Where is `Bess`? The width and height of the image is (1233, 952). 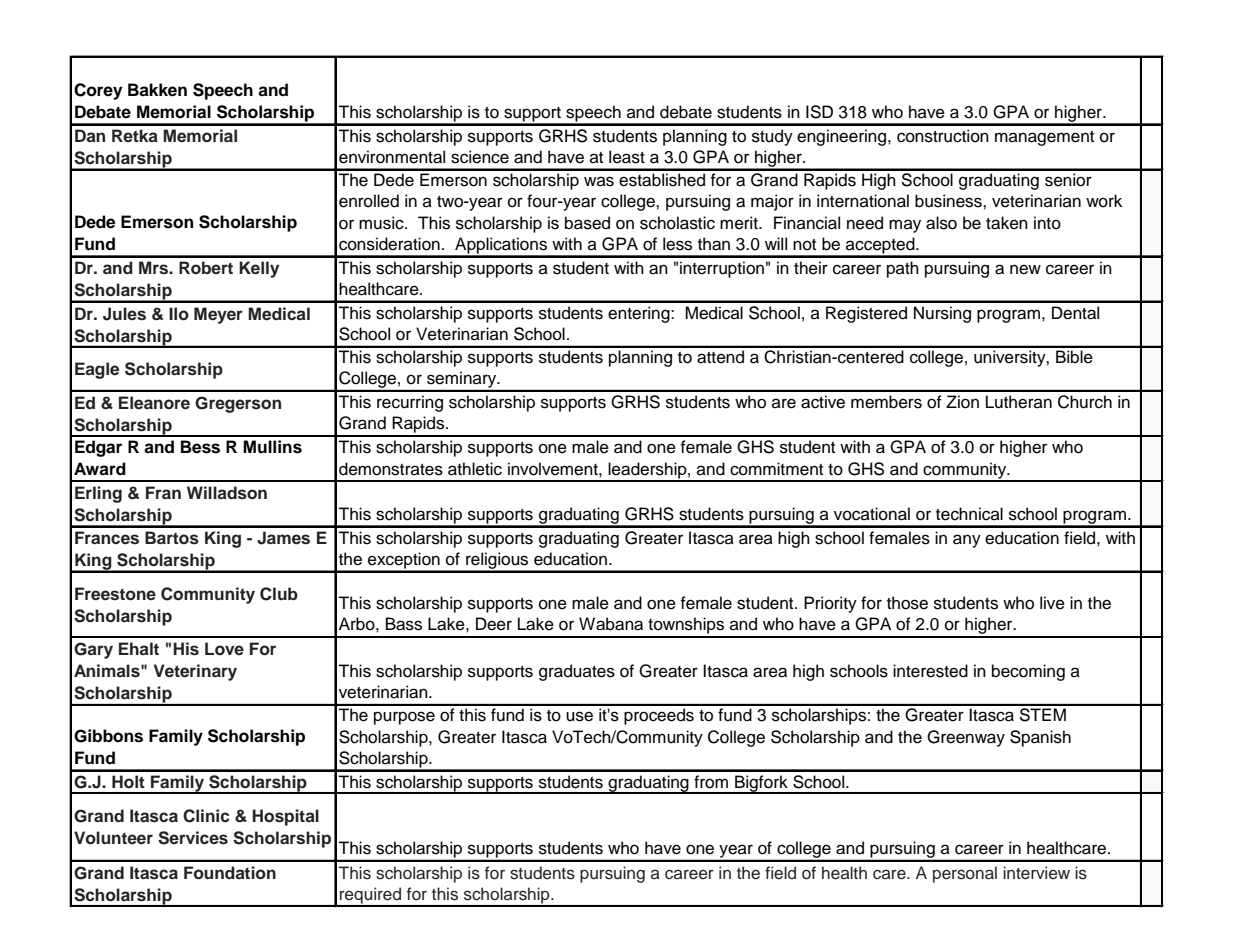 Bess is located at coordinates (200, 447).
